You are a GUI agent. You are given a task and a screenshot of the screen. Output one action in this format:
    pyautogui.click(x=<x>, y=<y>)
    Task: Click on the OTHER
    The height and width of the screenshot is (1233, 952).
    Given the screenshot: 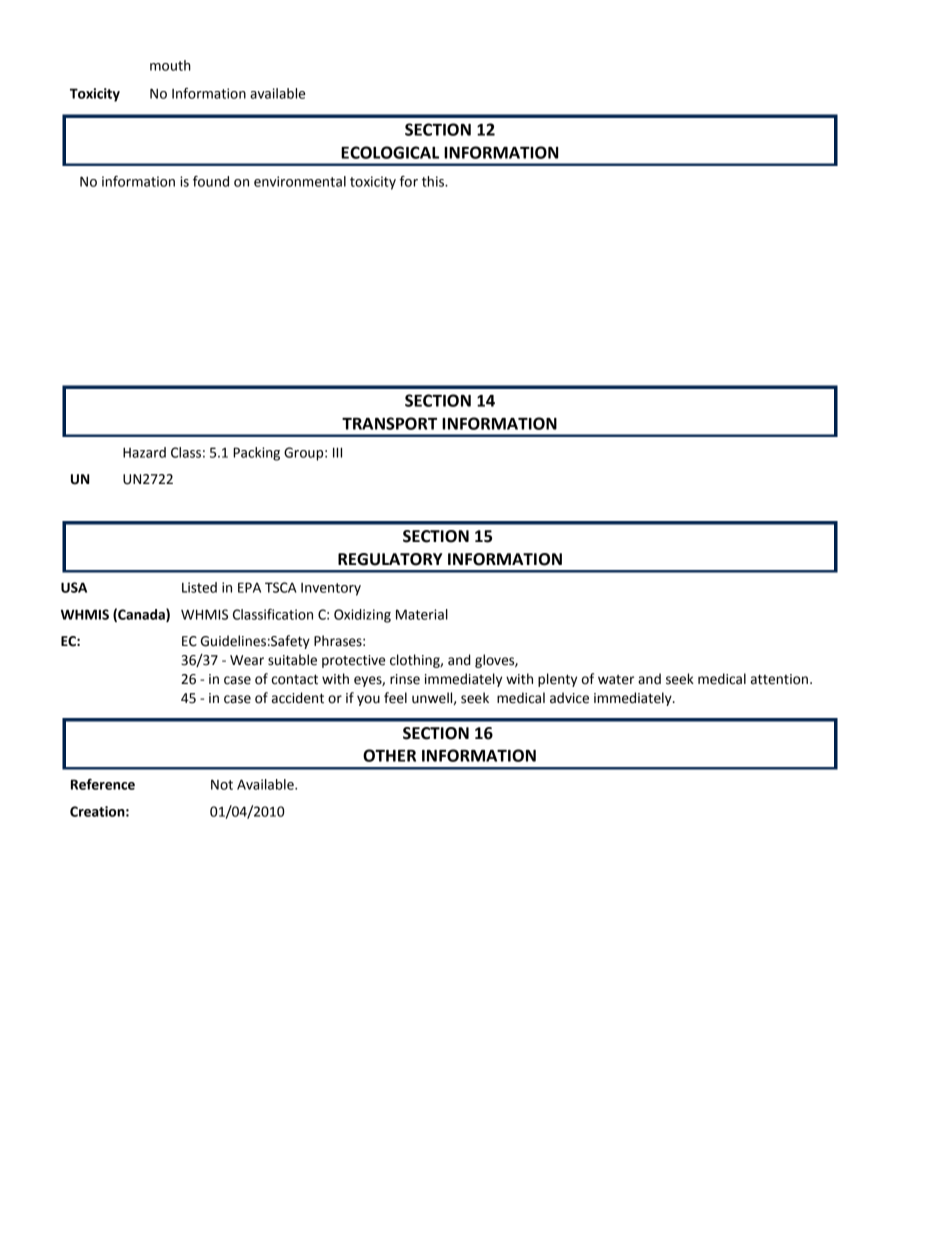 What is the action you would take?
    pyautogui.click(x=389, y=755)
